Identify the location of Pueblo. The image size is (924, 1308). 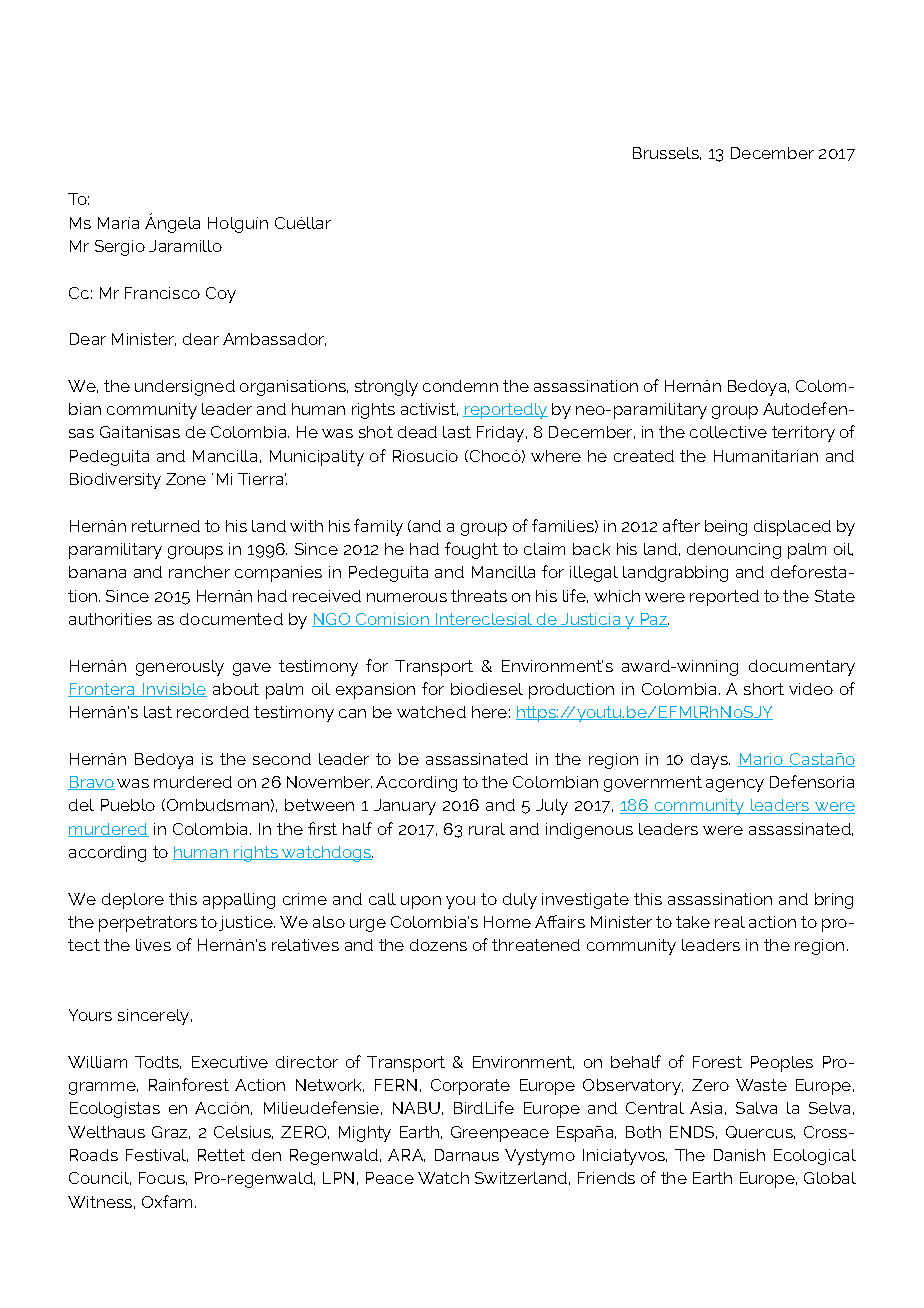
(128, 805).
